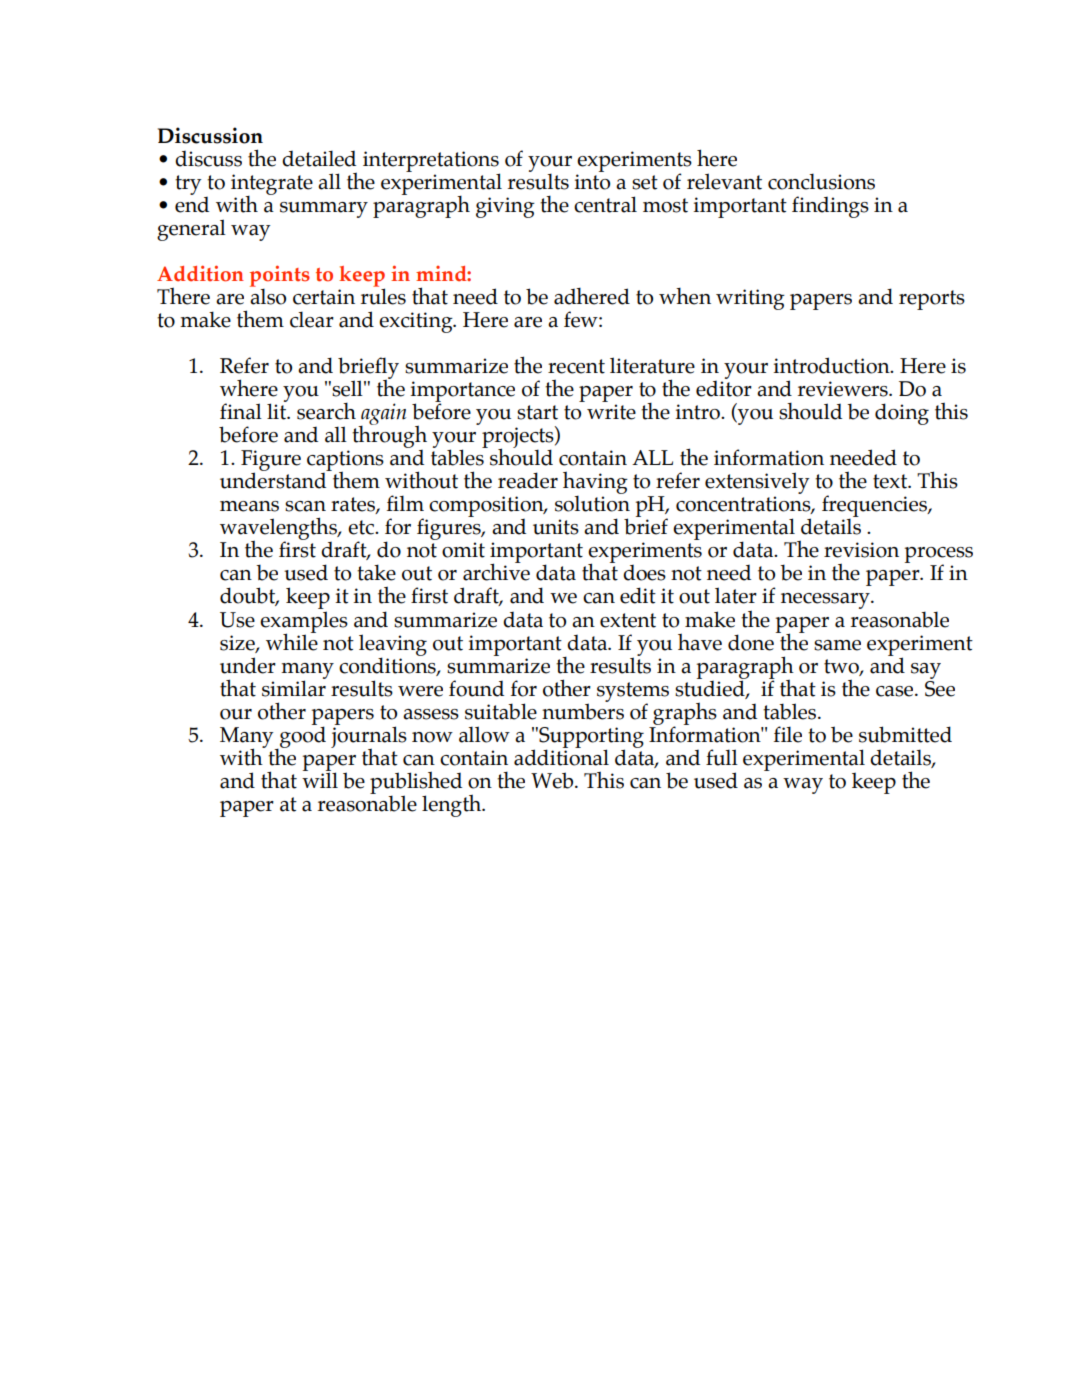 Image resolution: width=1068 pixels, height=1382 pixels. I want to click on extensively, so click(757, 484).
